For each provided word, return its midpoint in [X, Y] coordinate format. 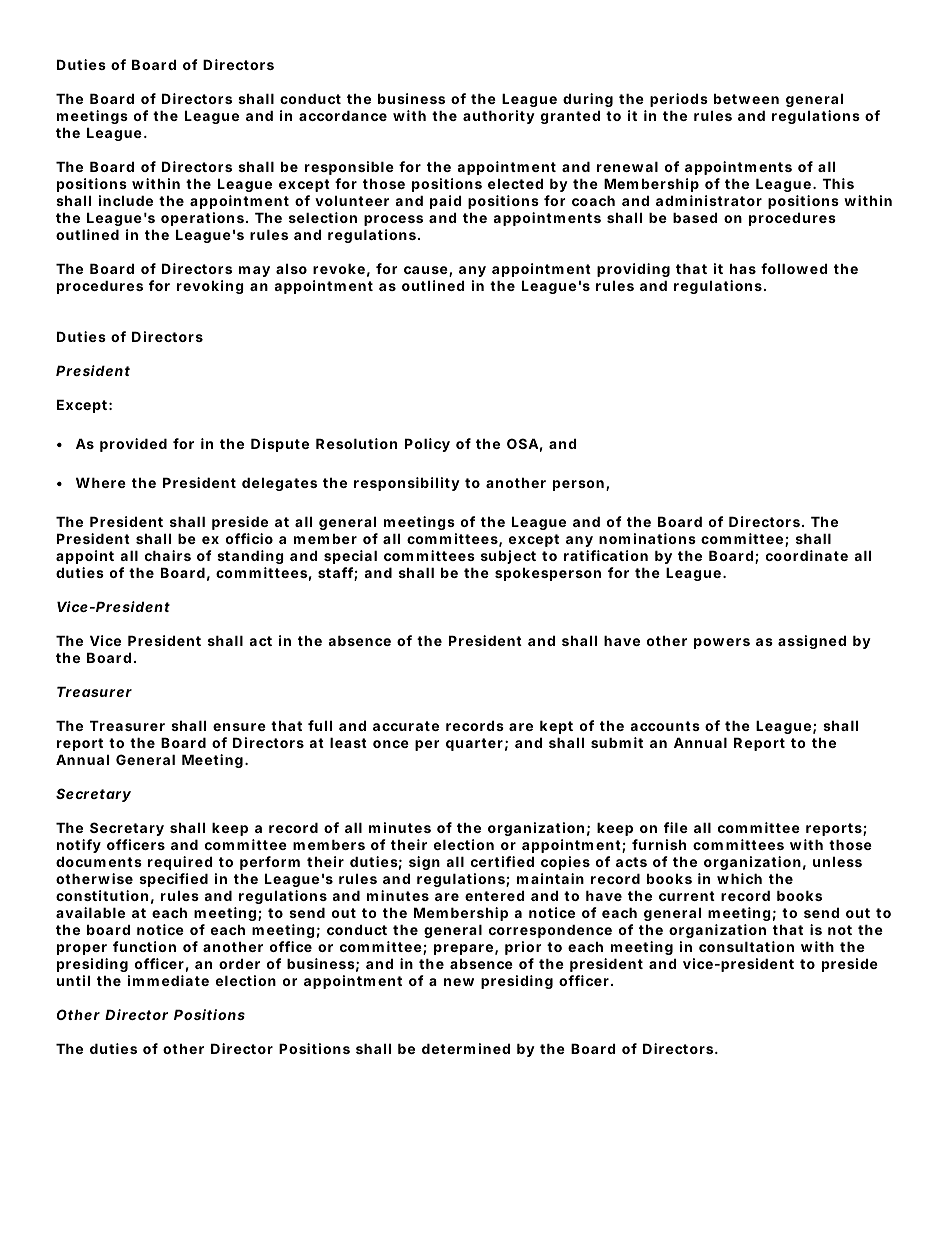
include [126, 200]
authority [499, 117]
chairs [168, 555]
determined [466, 1048]
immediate [168, 980]
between [746, 98]
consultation [746, 946]
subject [508, 557]
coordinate [807, 555]
